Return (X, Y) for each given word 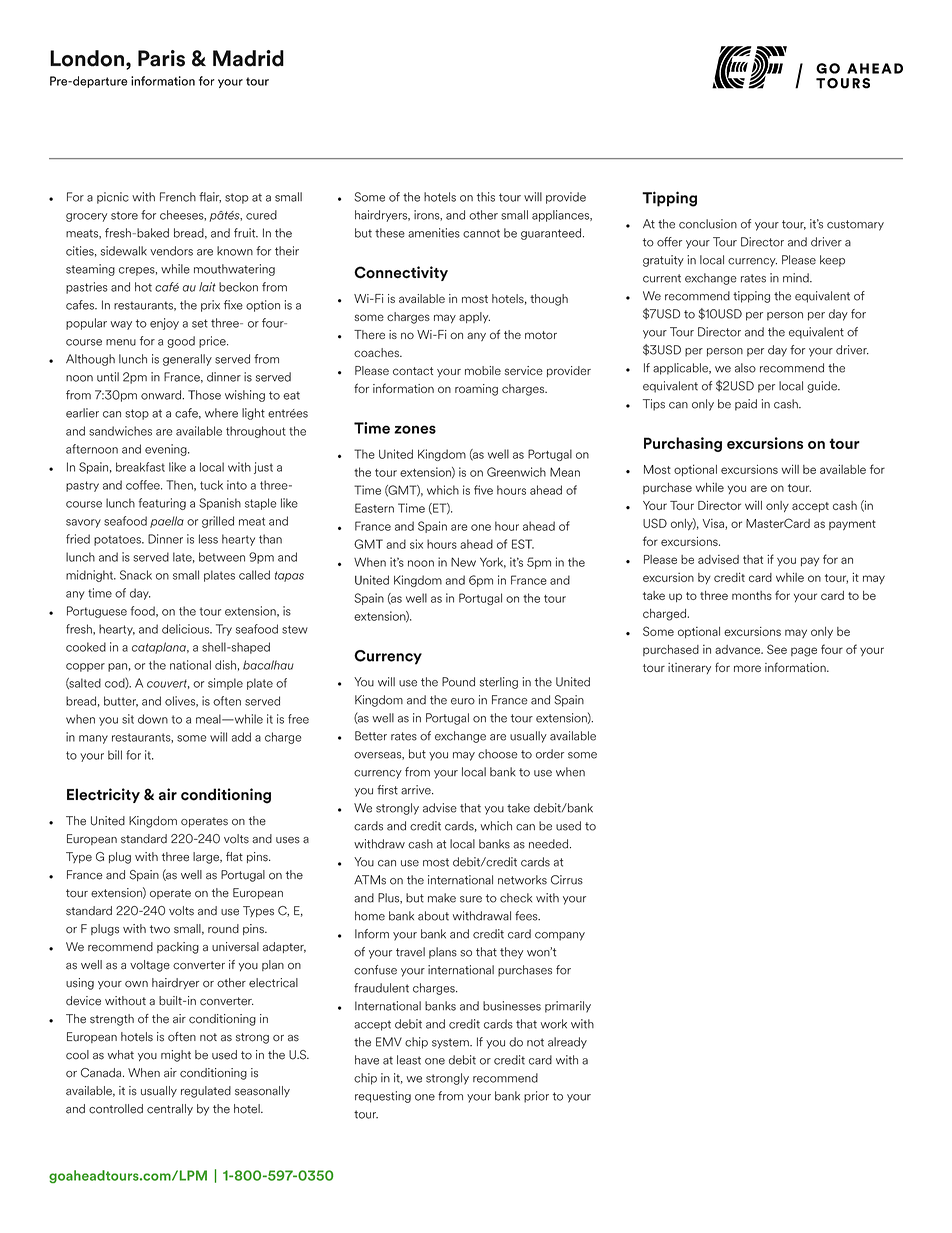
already (567, 1043)
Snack (136, 575)
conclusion (708, 224)
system (451, 1043)
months (752, 595)
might (176, 1056)
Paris (161, 58)
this (486, 197)
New (463, 562)
